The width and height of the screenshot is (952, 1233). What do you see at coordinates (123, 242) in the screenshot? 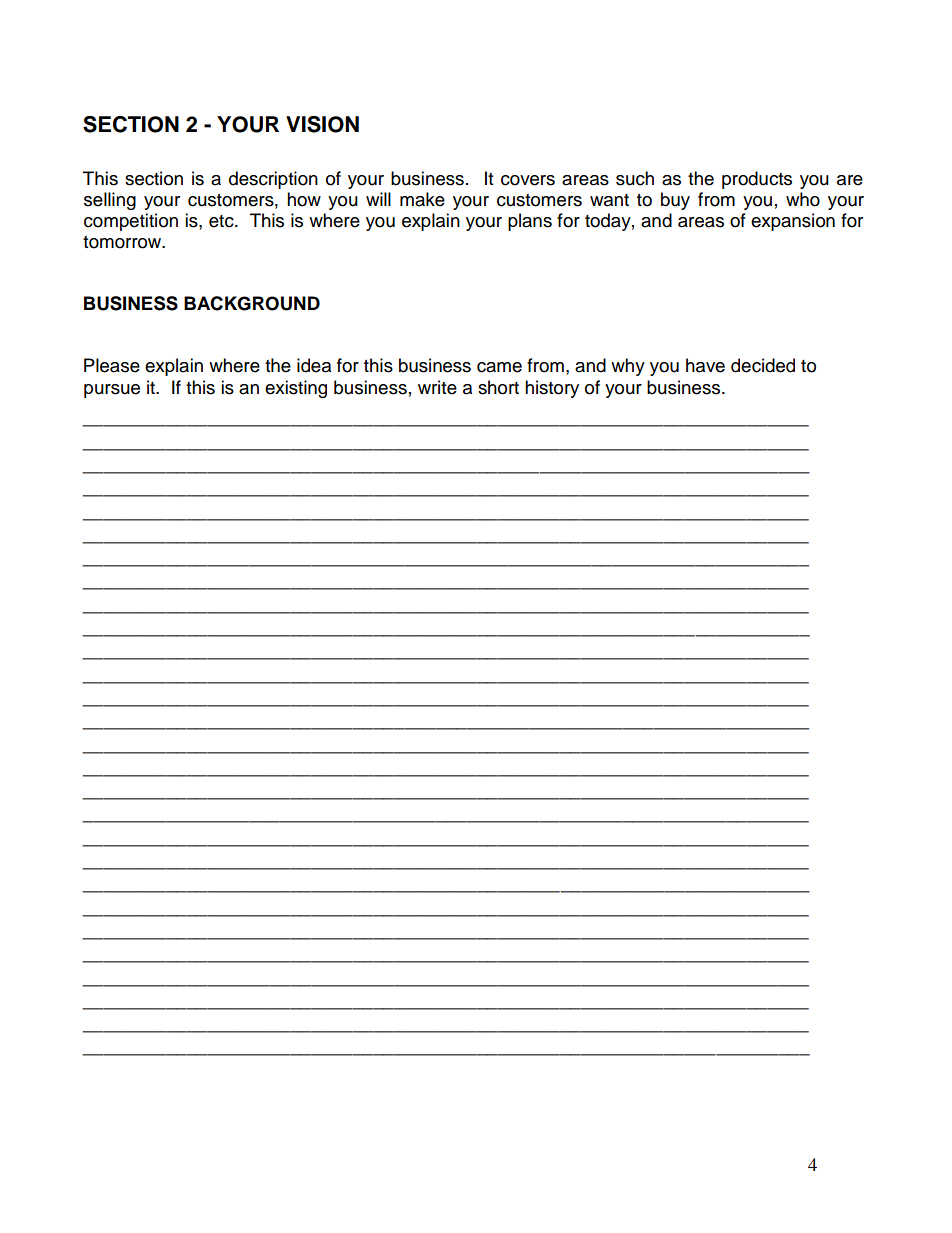
I see `tomorrow` at bounding box center [123, 242].
